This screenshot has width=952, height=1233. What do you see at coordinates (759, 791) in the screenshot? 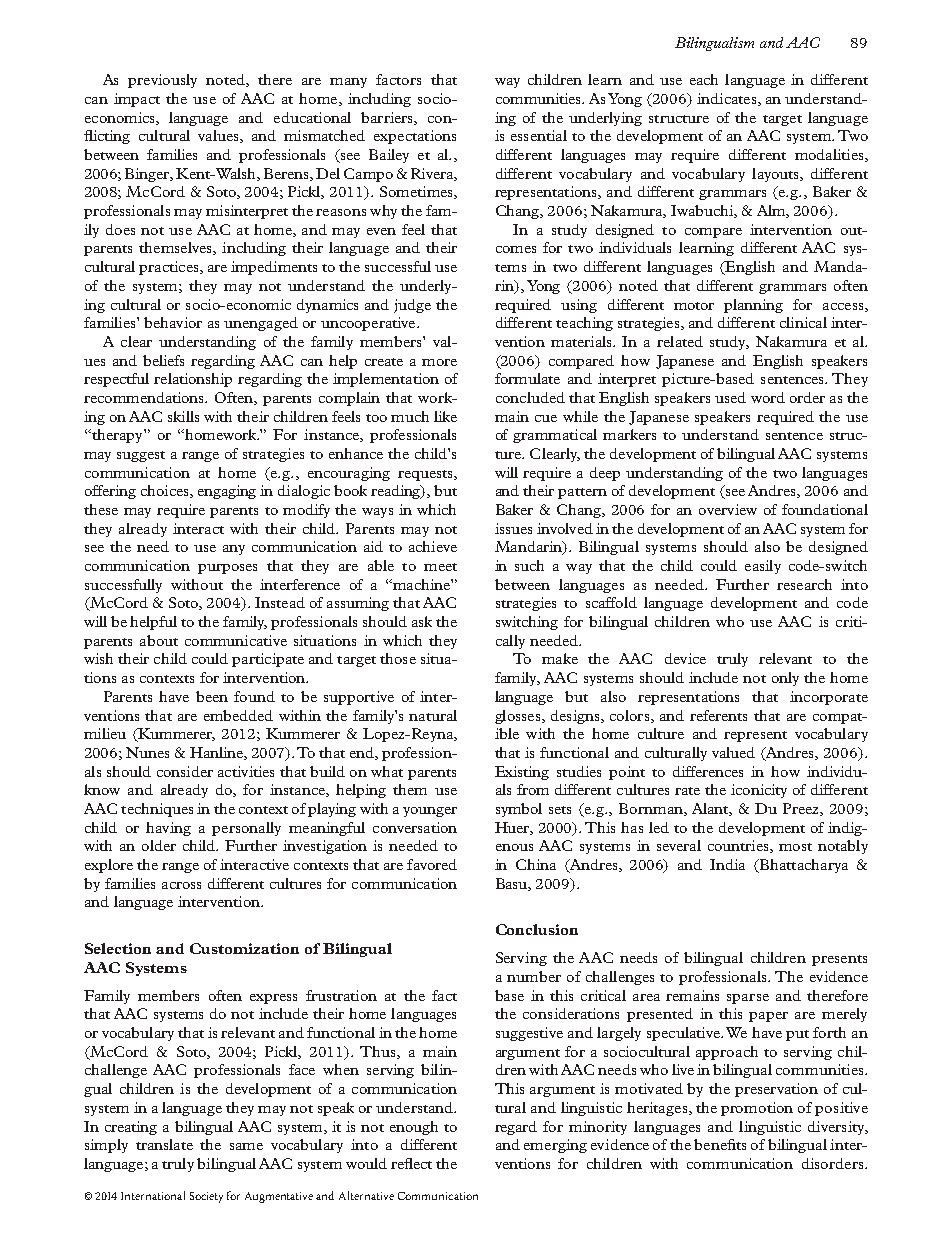
I see `iconicity` at bounding box center [759, 791].
